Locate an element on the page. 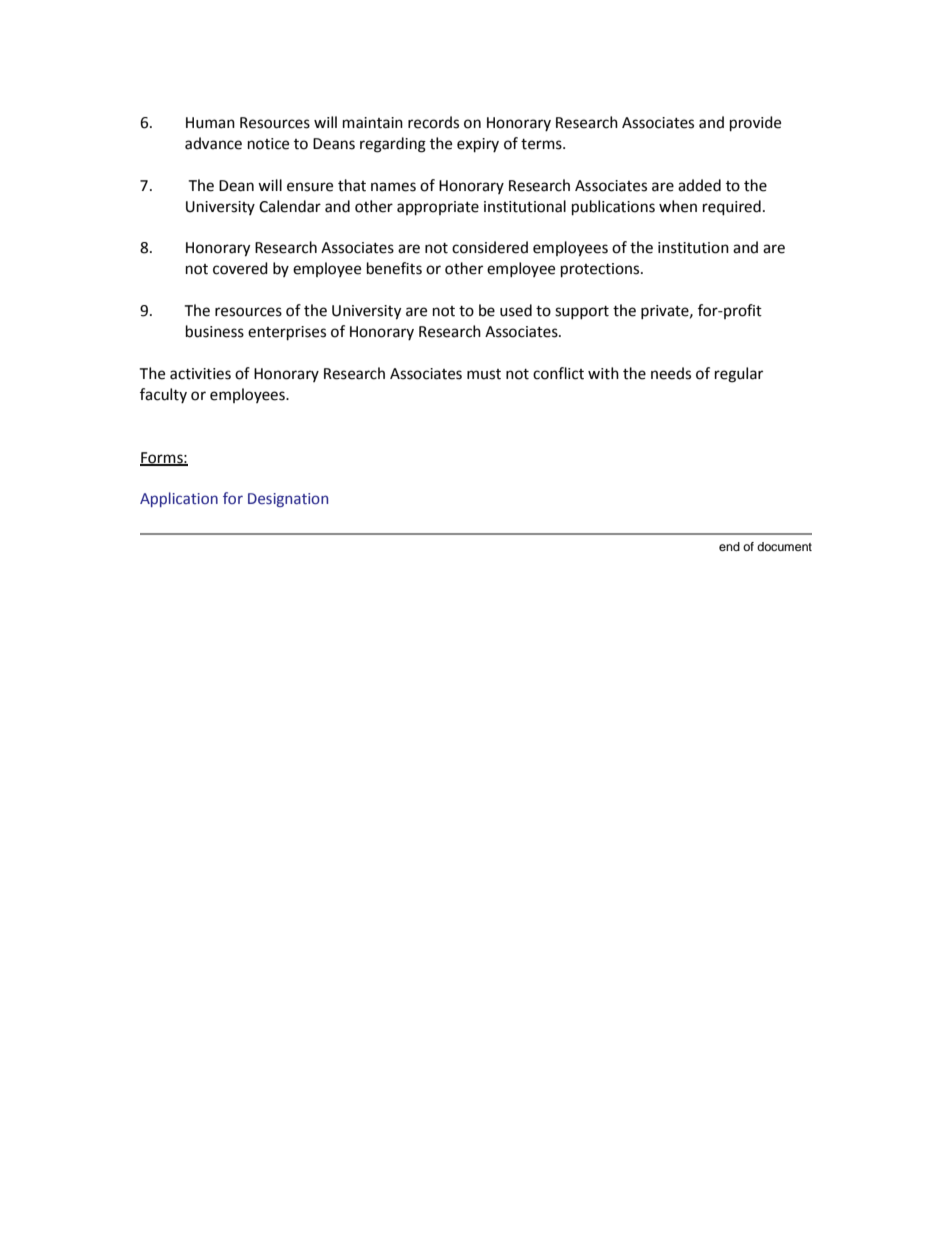  advance is located at coordinates (213, 143).
